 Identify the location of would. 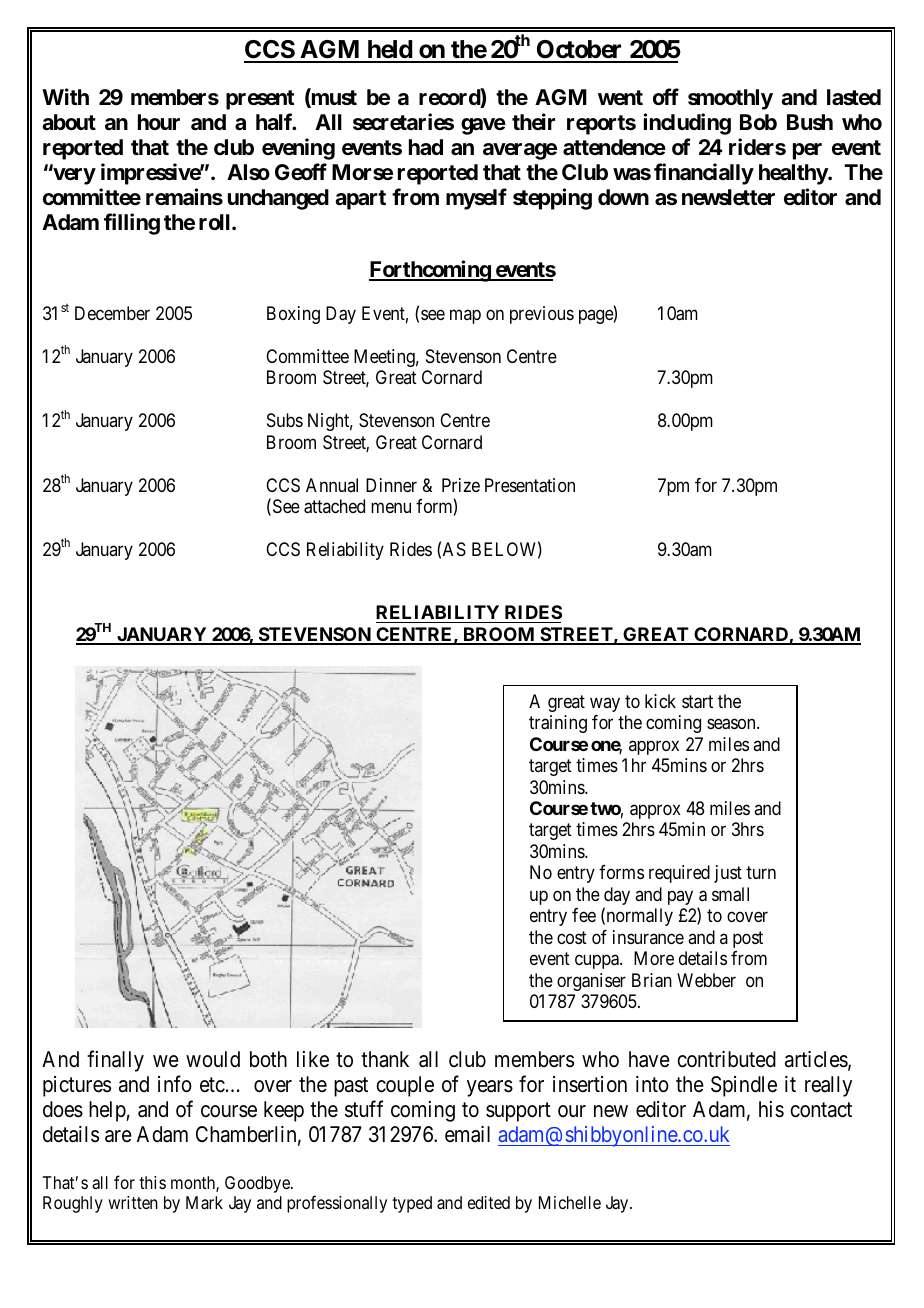
(213, 1059).
